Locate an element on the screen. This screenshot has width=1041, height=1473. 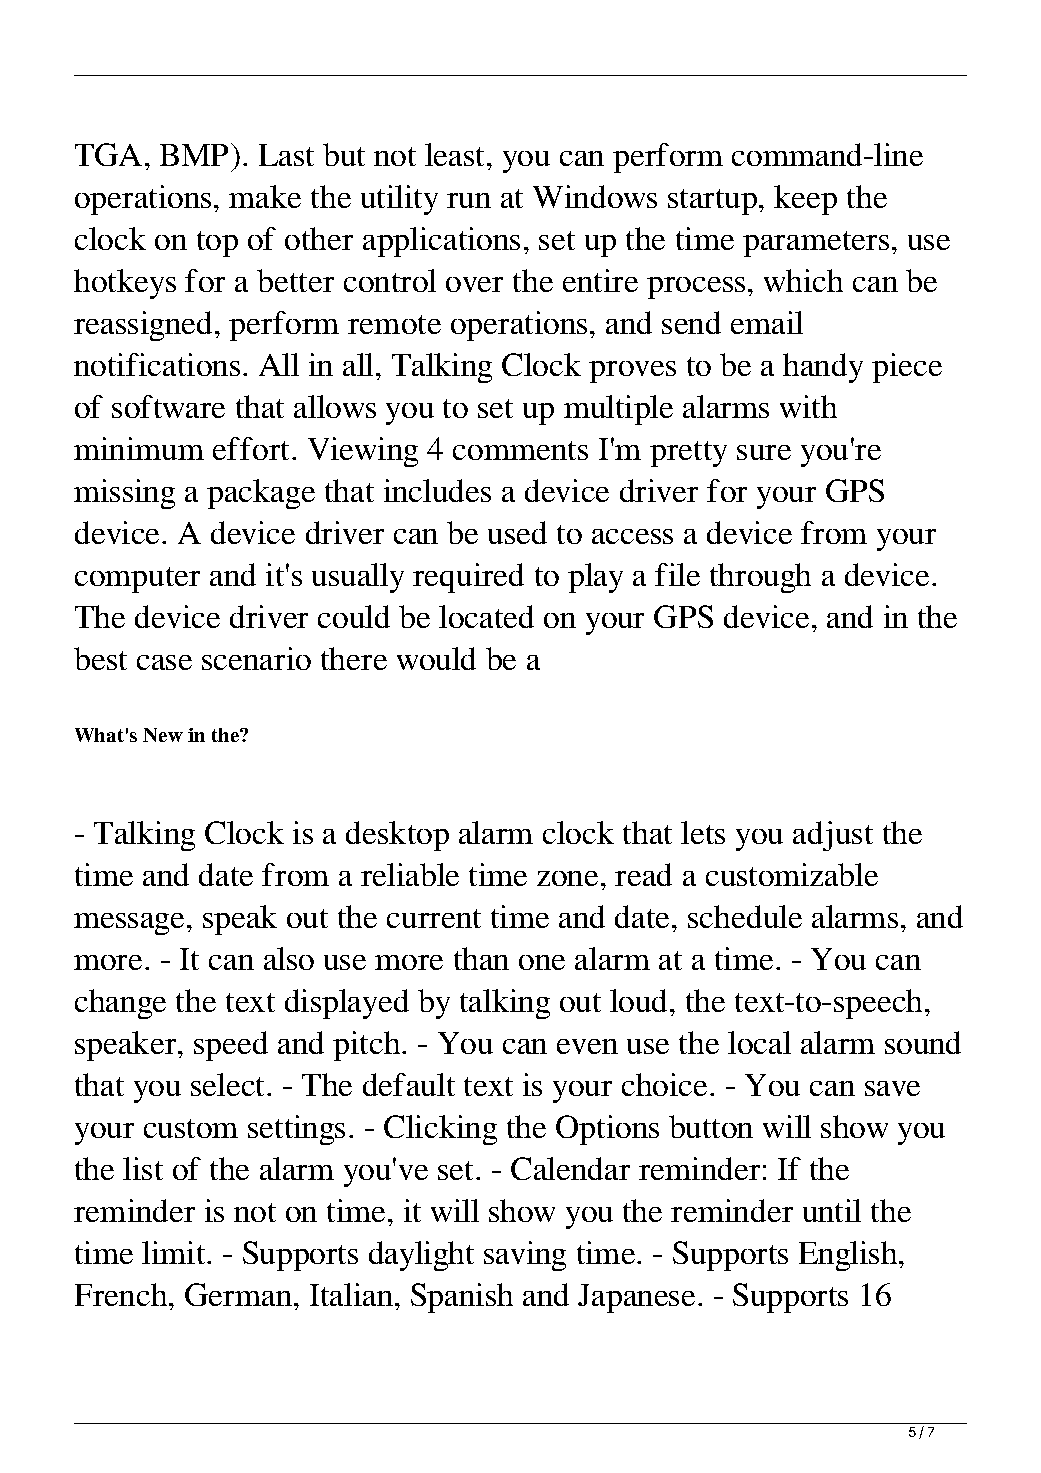
BMP is located at coordinates (194, 155).
